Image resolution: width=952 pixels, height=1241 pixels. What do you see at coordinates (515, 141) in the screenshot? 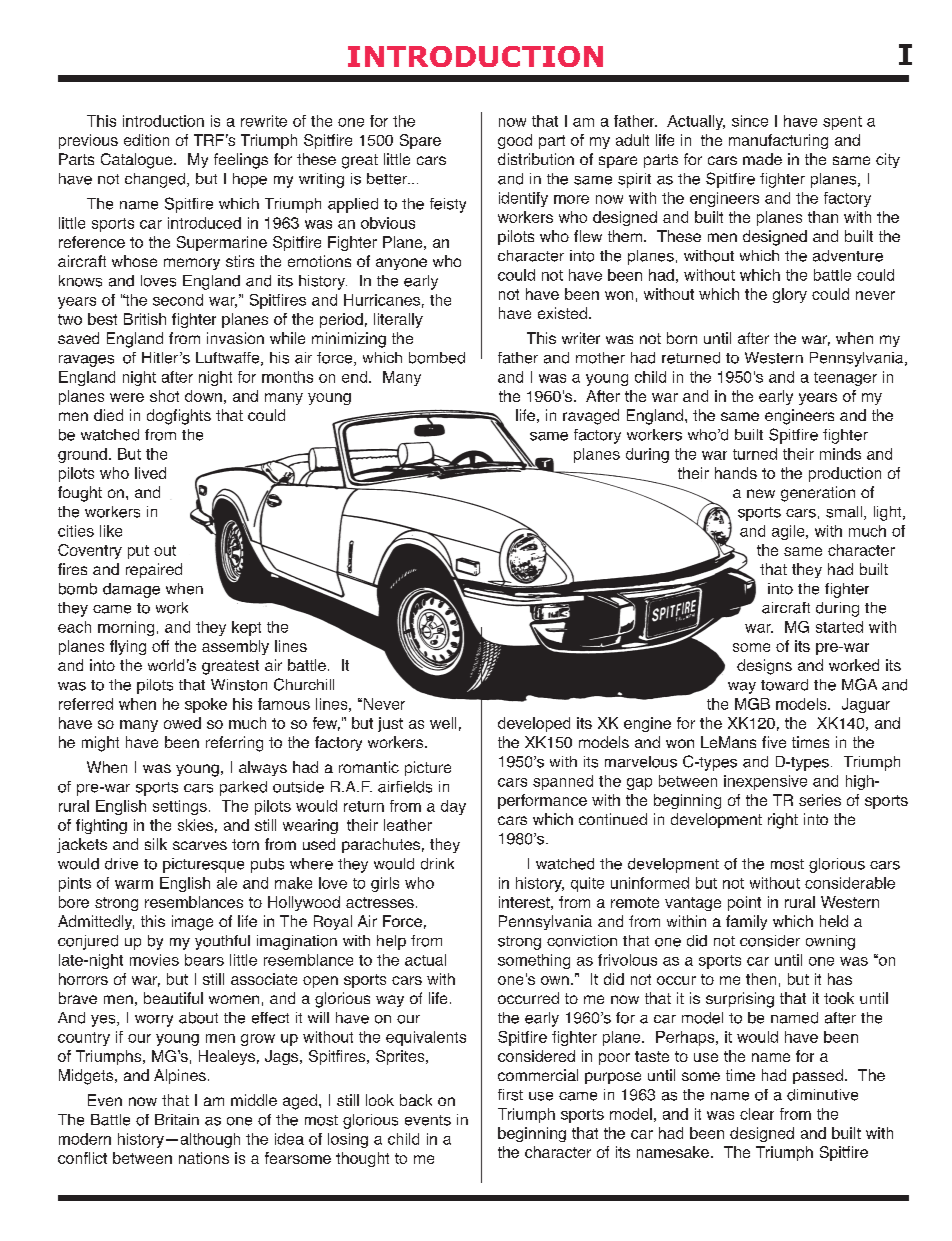
I see `good` at bounding box center [515, 141].
